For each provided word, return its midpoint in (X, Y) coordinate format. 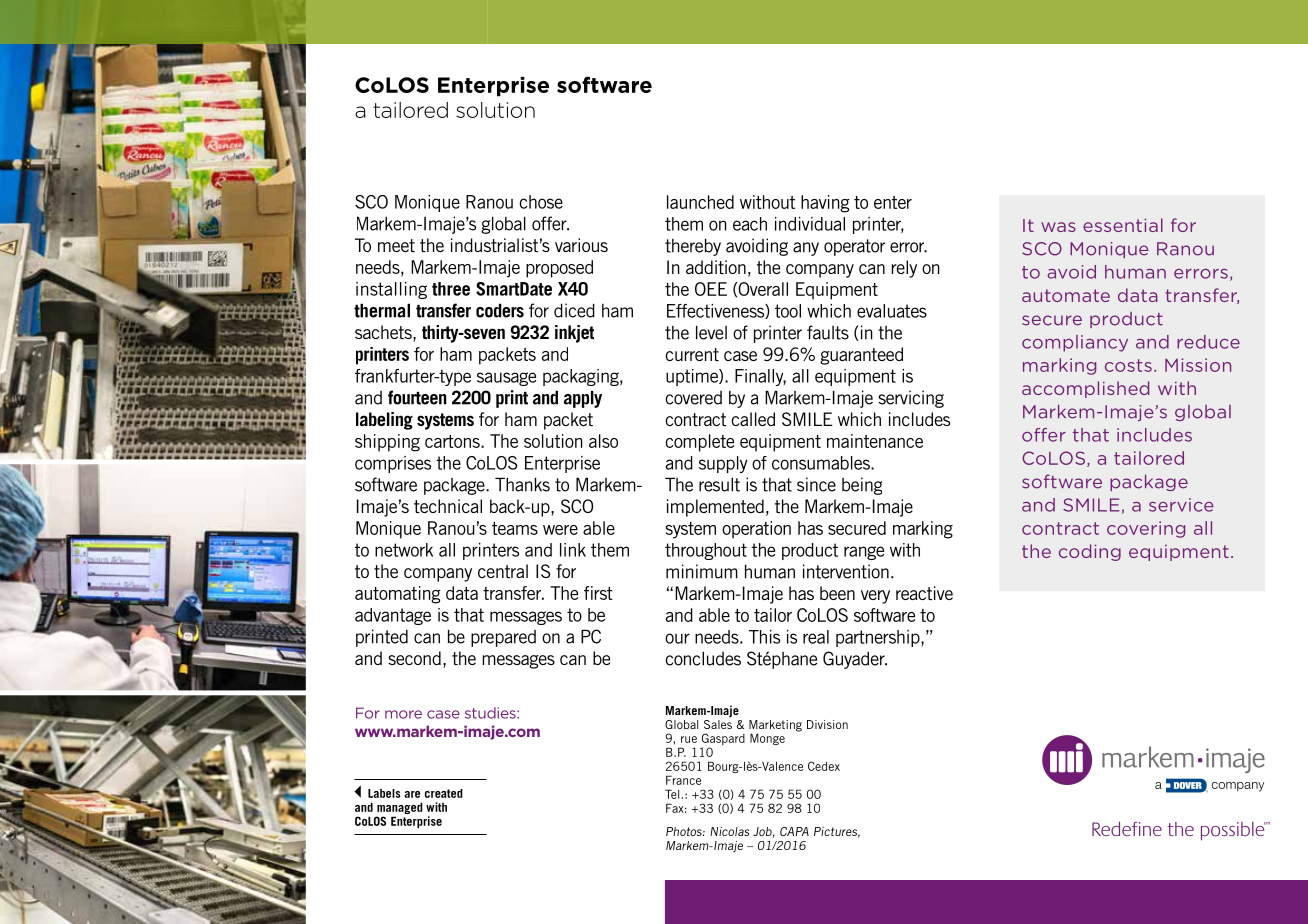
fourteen (417, 397)
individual (810, 224)
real (816, 637)
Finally (760, 377)
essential (1123, 225)
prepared (503, 638)
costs (1128, 365)
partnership (879, 638)
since (816, 484)
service (1181, 505)
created (444, 793)
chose (541, 202)
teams (515, 528)
